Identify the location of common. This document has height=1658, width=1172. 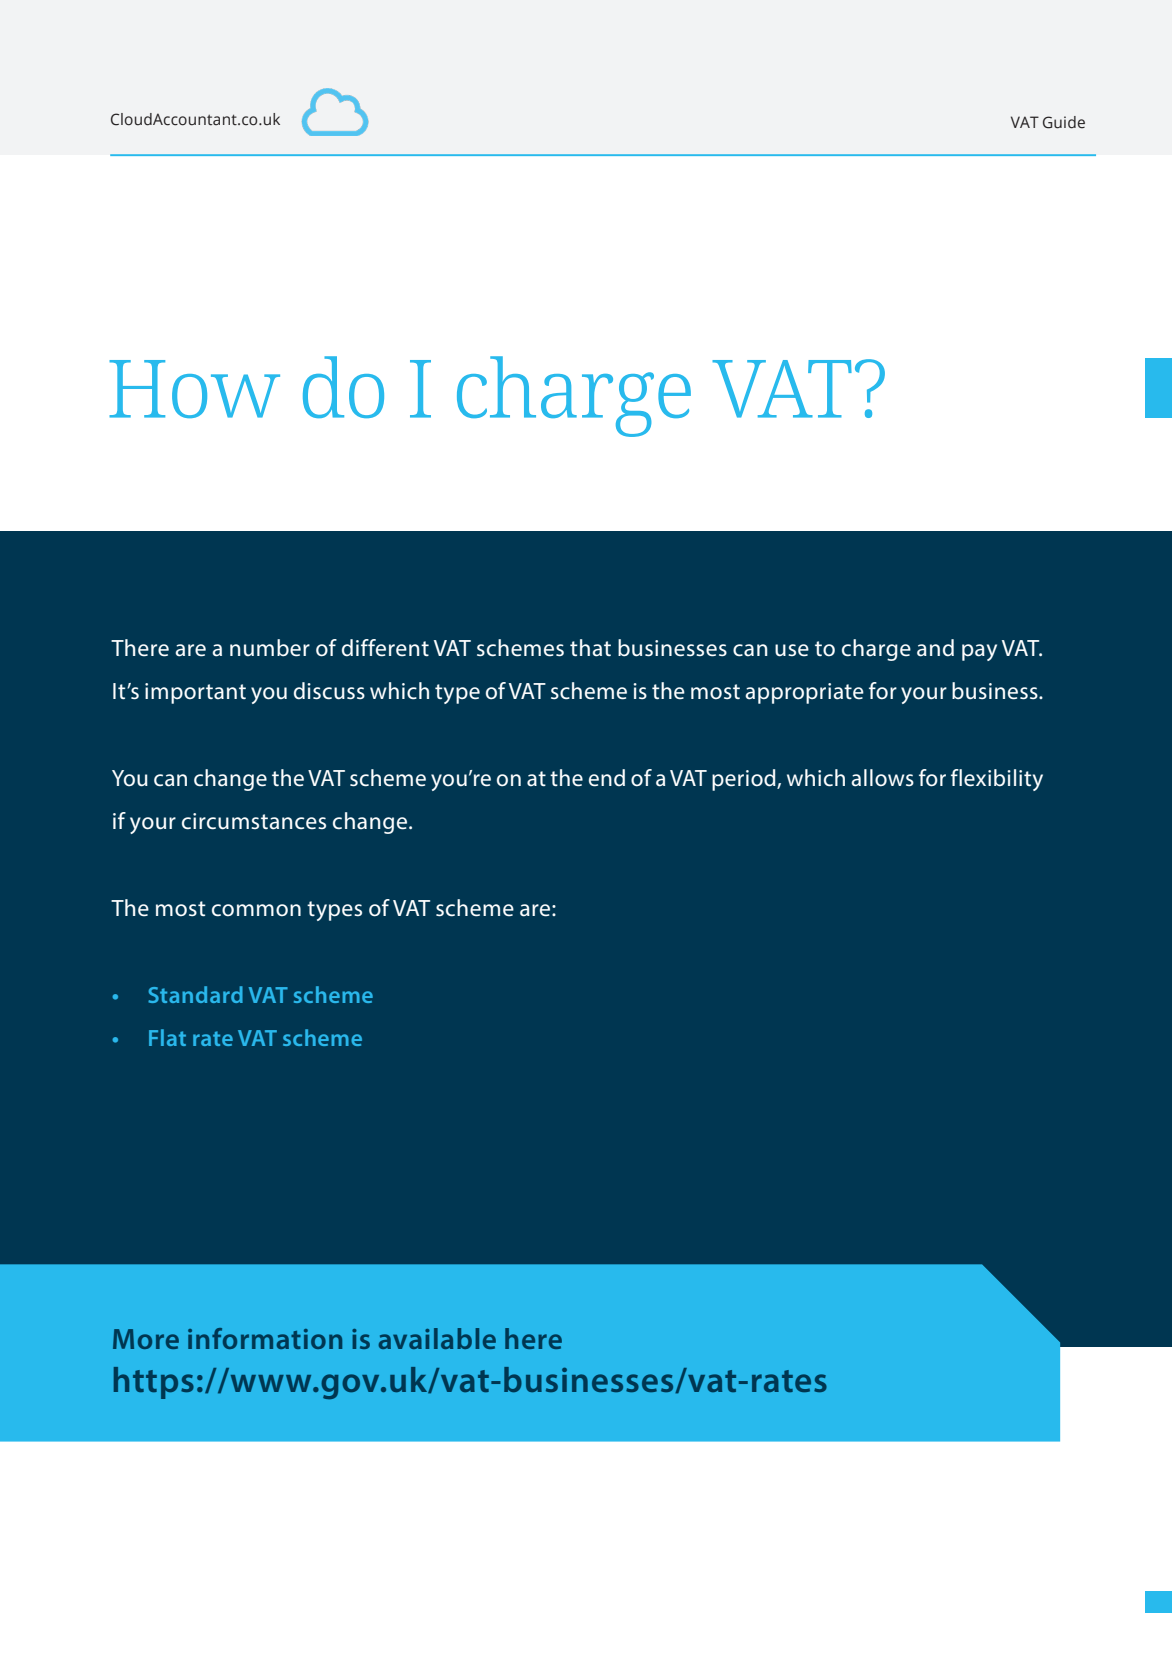
(256, 910).
